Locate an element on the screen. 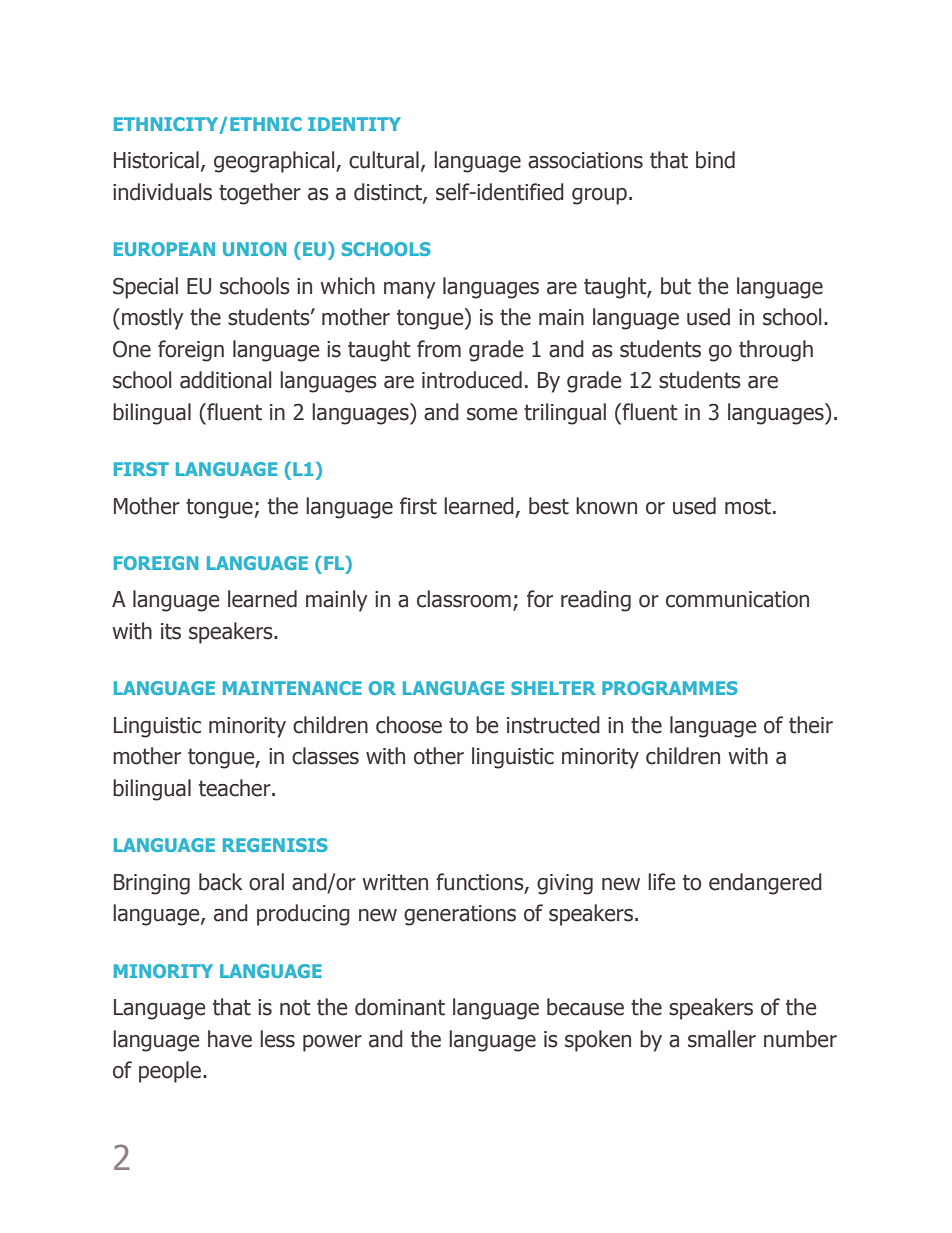 The width and height of the screenshot is (952, 1233). have is located at coordinates (230, 1039).
